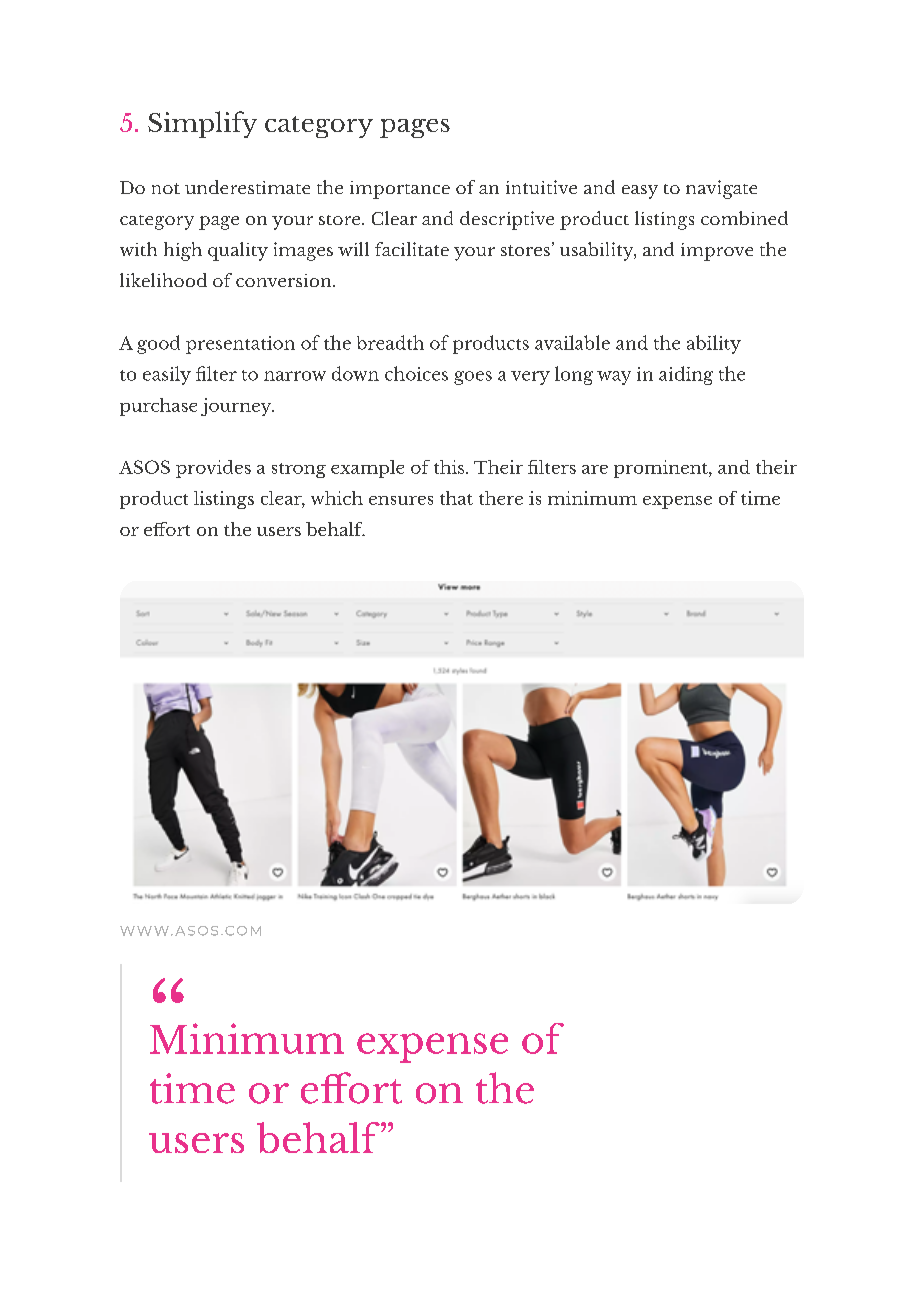 Image resolution: width=924 pixels, height=1308 pixels. I want to click on provides, so click(213, 469).
